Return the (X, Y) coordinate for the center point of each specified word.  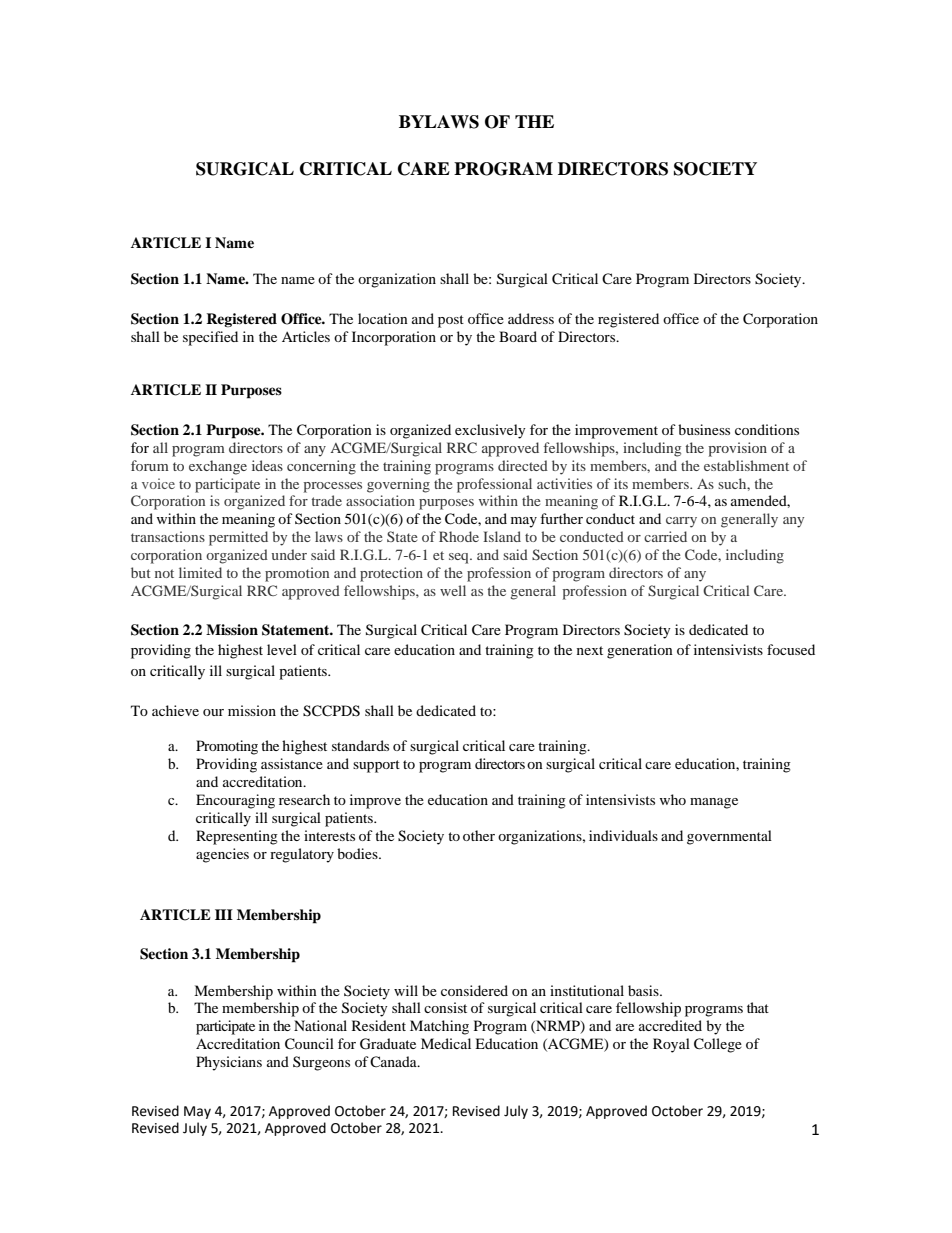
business (704, 429)
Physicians (229, 1063)
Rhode (459, 536)
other (479, 835)
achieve (175, 710)
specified (210, 338)
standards (360, 745)
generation (640, 651)
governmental (729, 837)
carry (681, 522)
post (451, 321)
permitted (238, 538)
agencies (222, 855)
